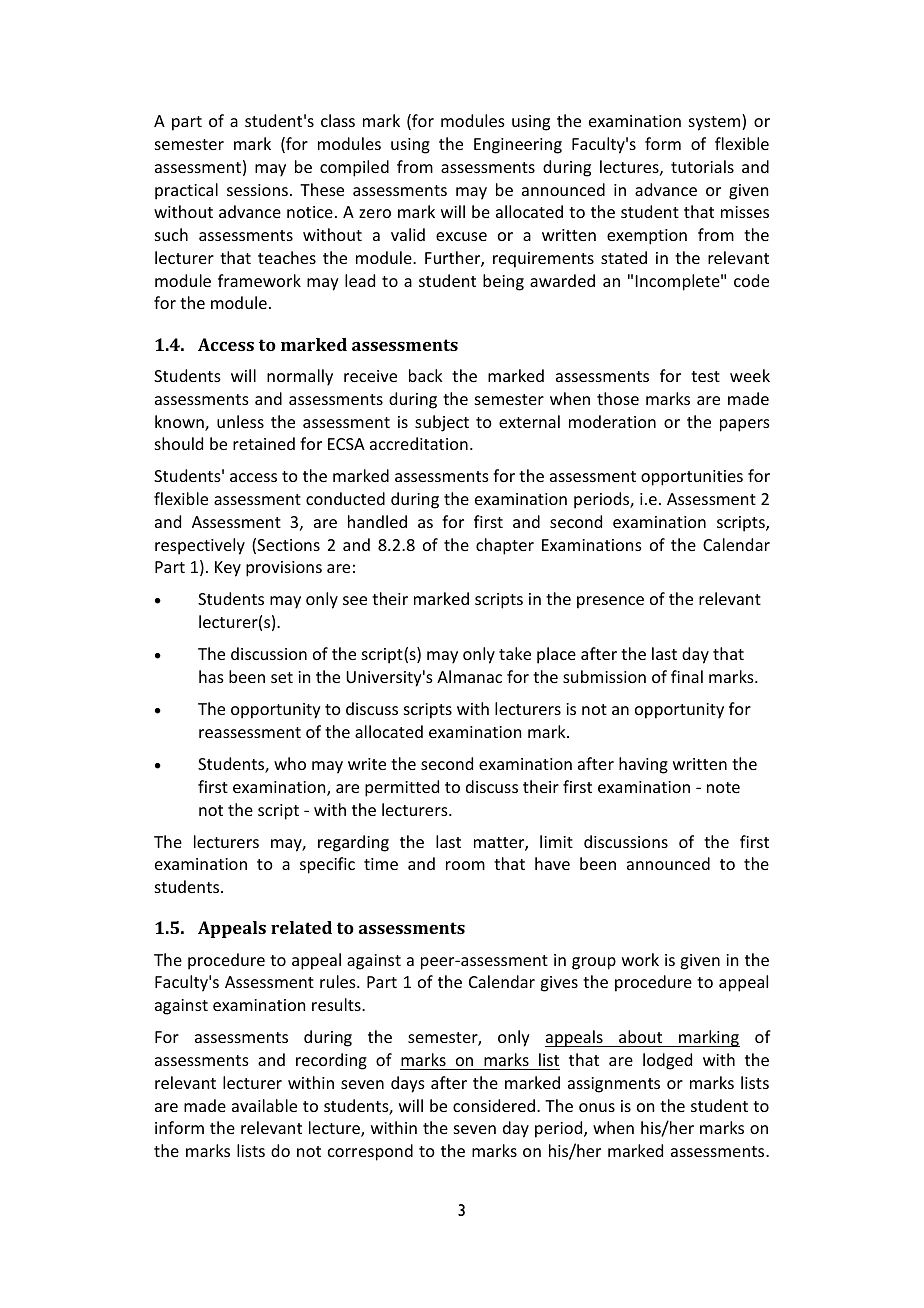 The height and width of the document is (1308, 924). Describe the element at coordinates (494, 1105) in the document. I see `considered` at that location.
